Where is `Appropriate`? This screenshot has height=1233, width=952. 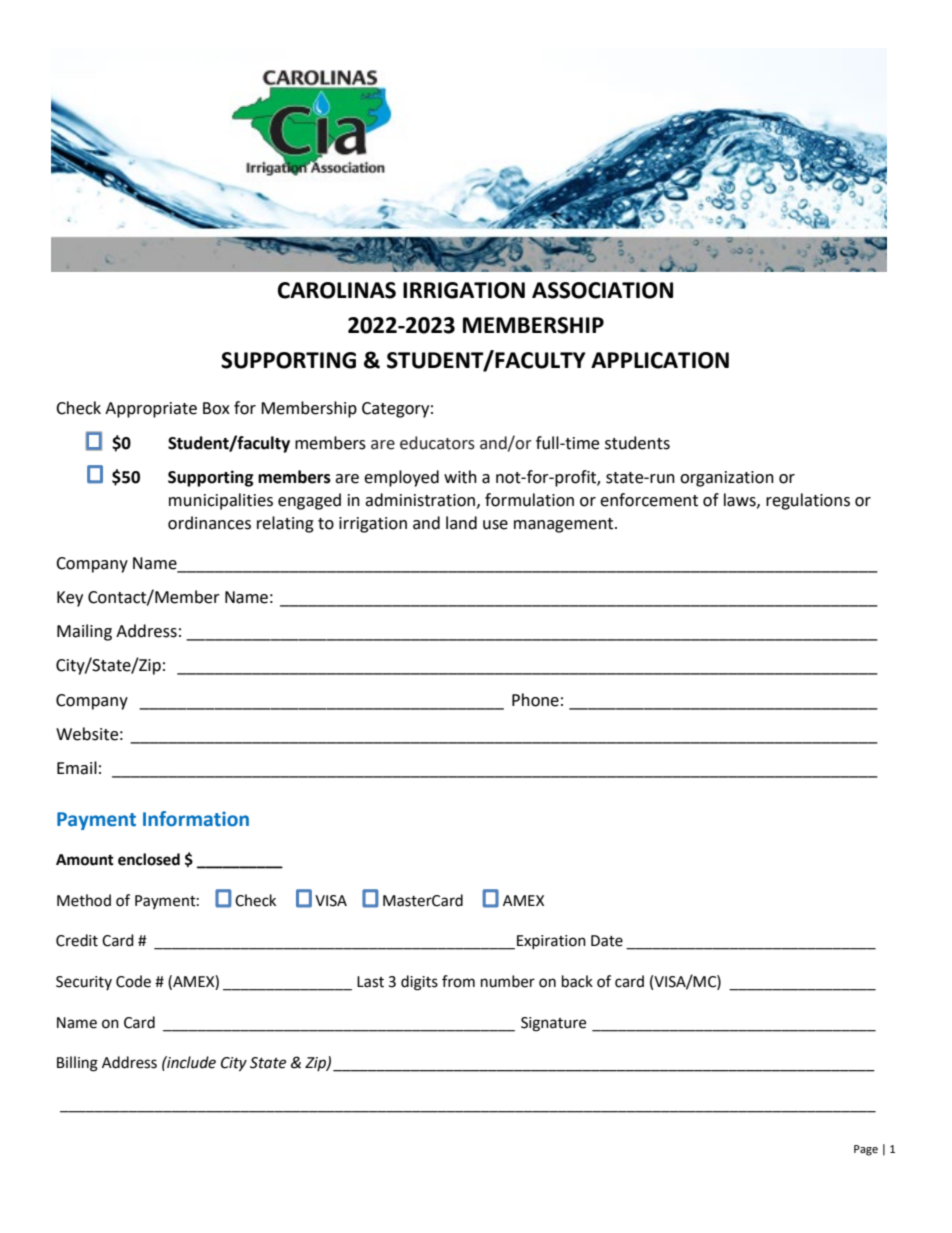
Appropriate is located at coordinates (151, 410).
